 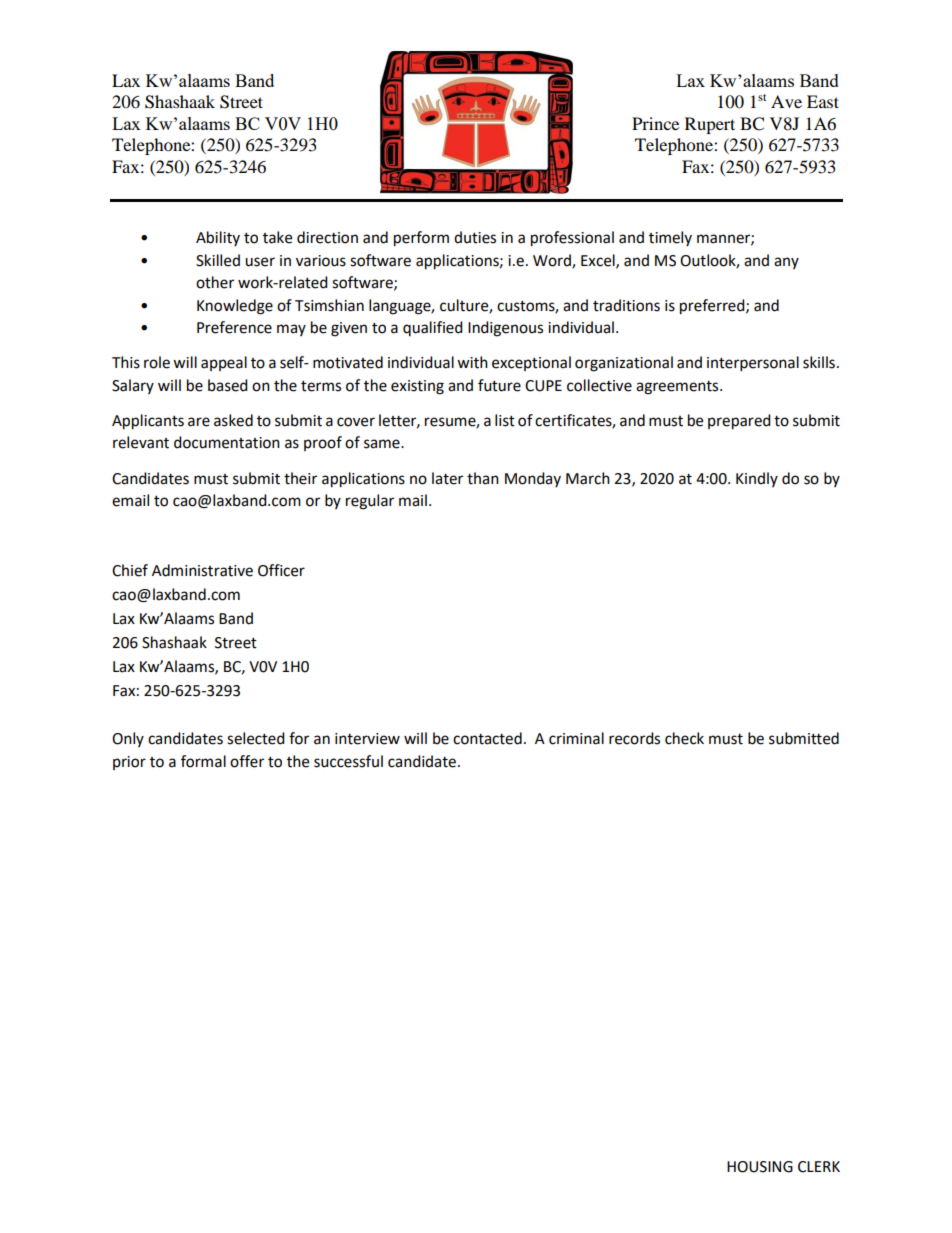 I want to click on Administrative, so click(x=202, y=570).
